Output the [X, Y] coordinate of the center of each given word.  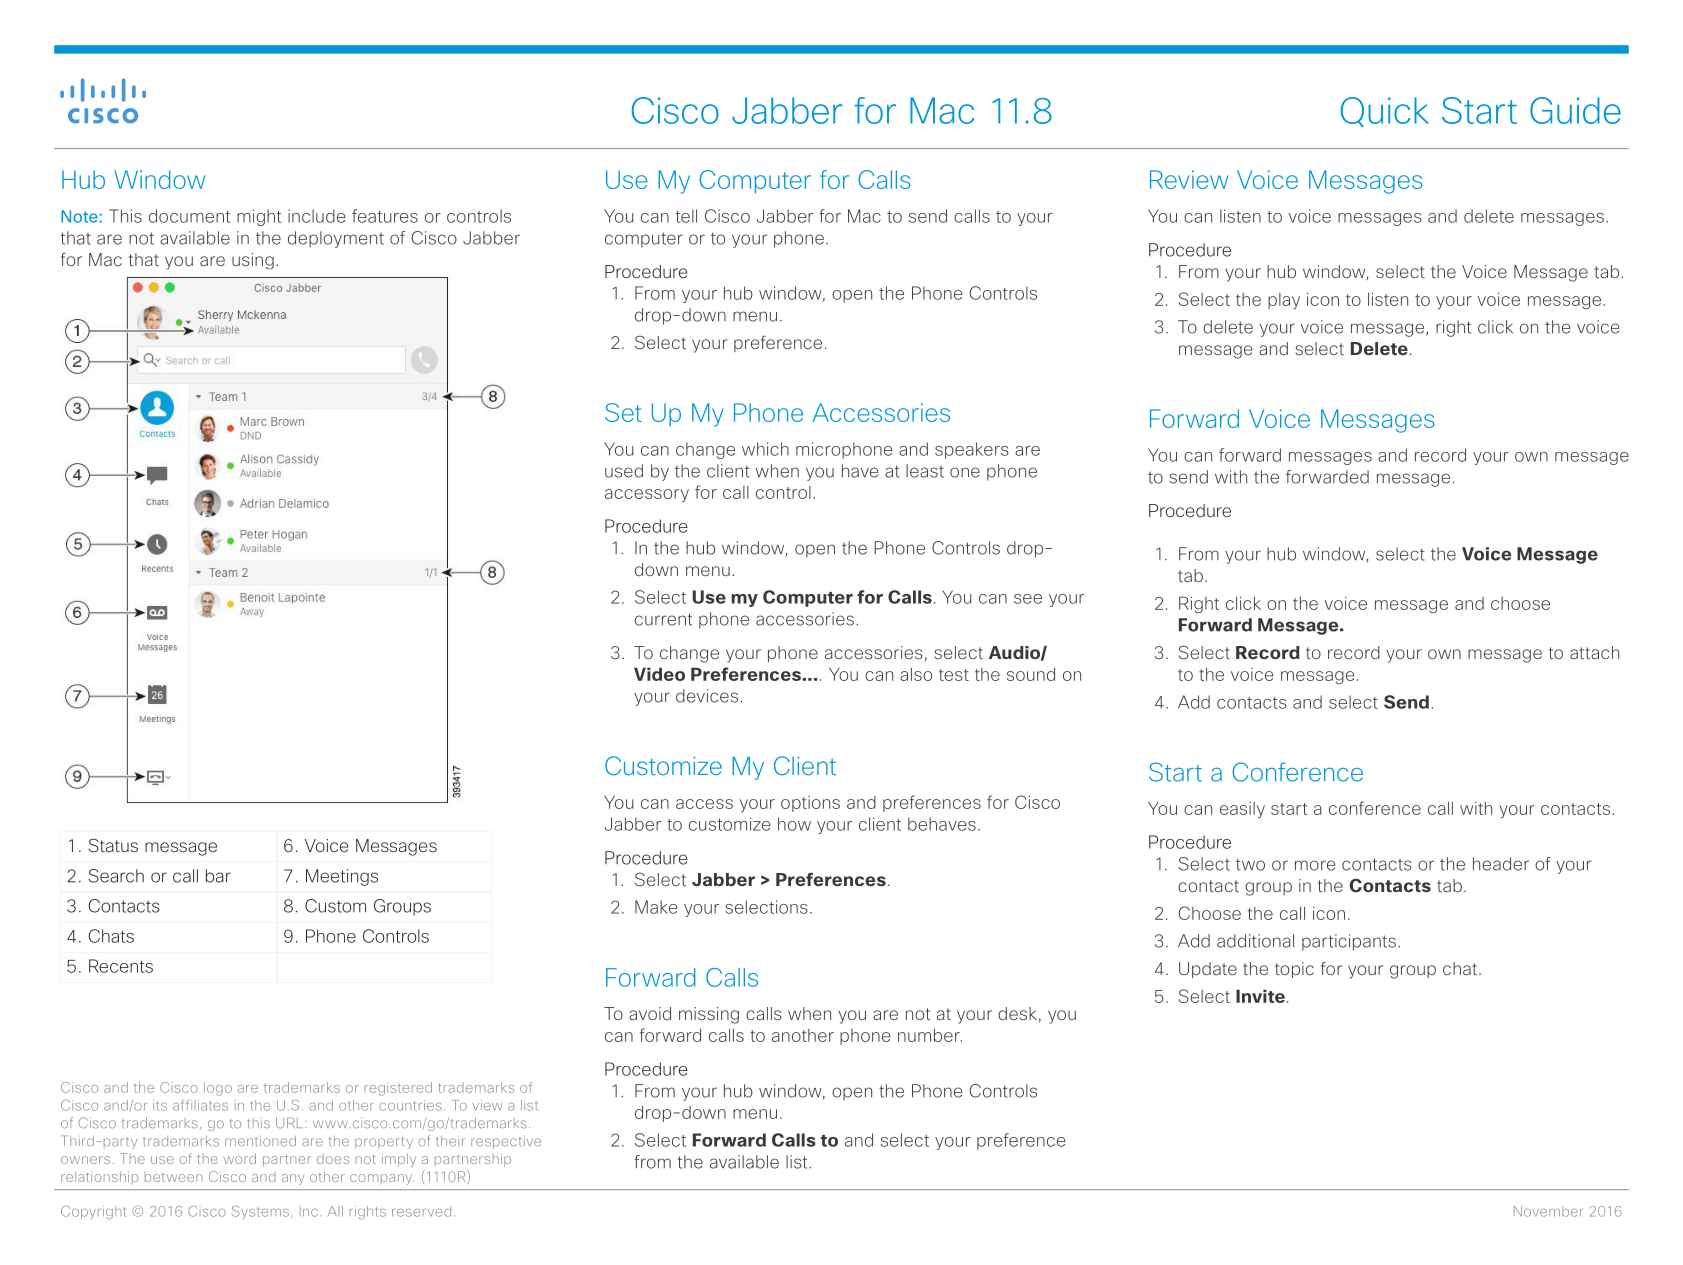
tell [686, 216]
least [925, 471]
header [1501, 864]
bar [218, 876]
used [624, 471]
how [794, 824]
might [259, 217]
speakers [972, 450]
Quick [1385, 112]
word [240, 1158]
